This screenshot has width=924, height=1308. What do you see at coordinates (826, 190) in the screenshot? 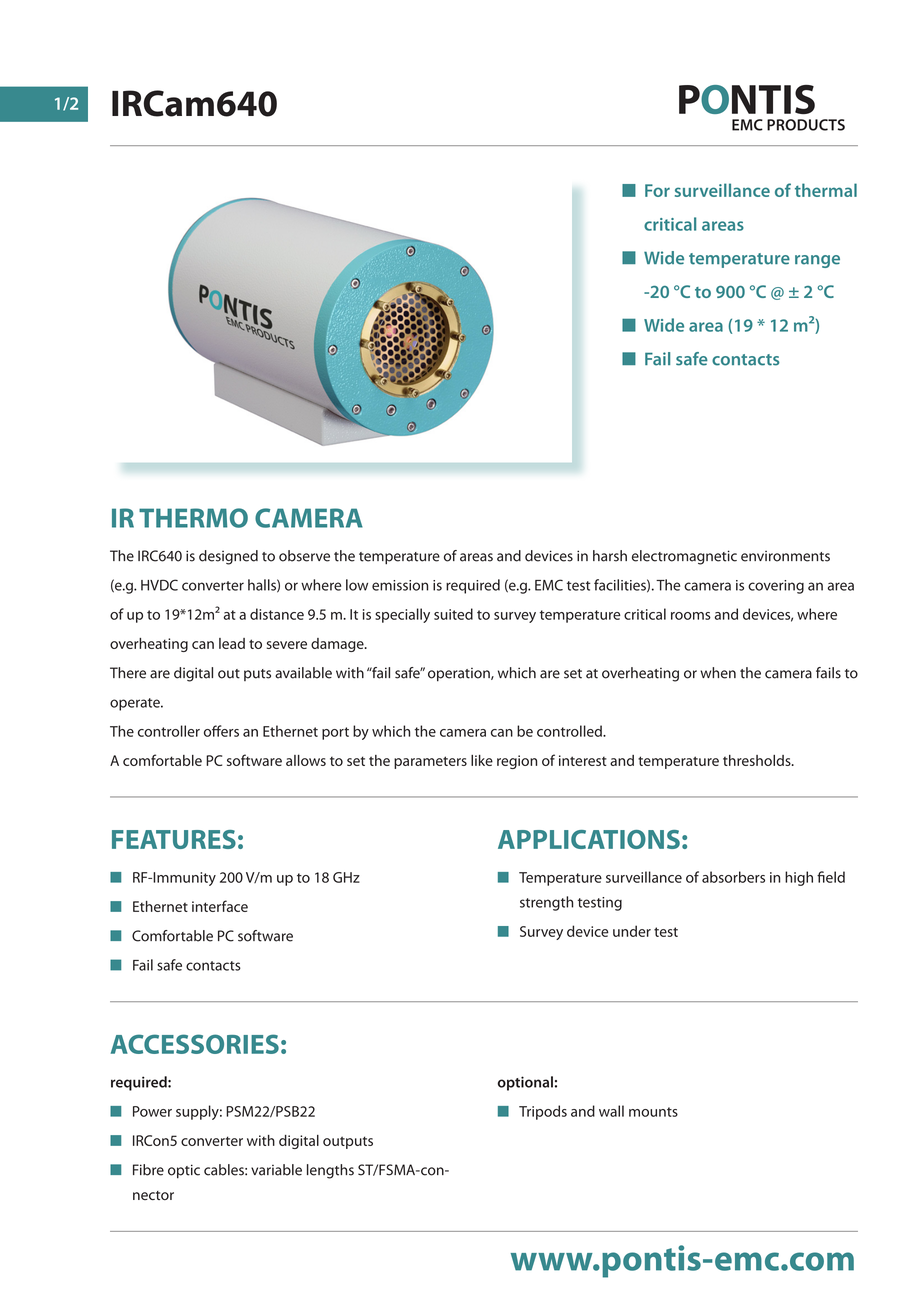
I see `thermal` at bounding box center [826, 190].
